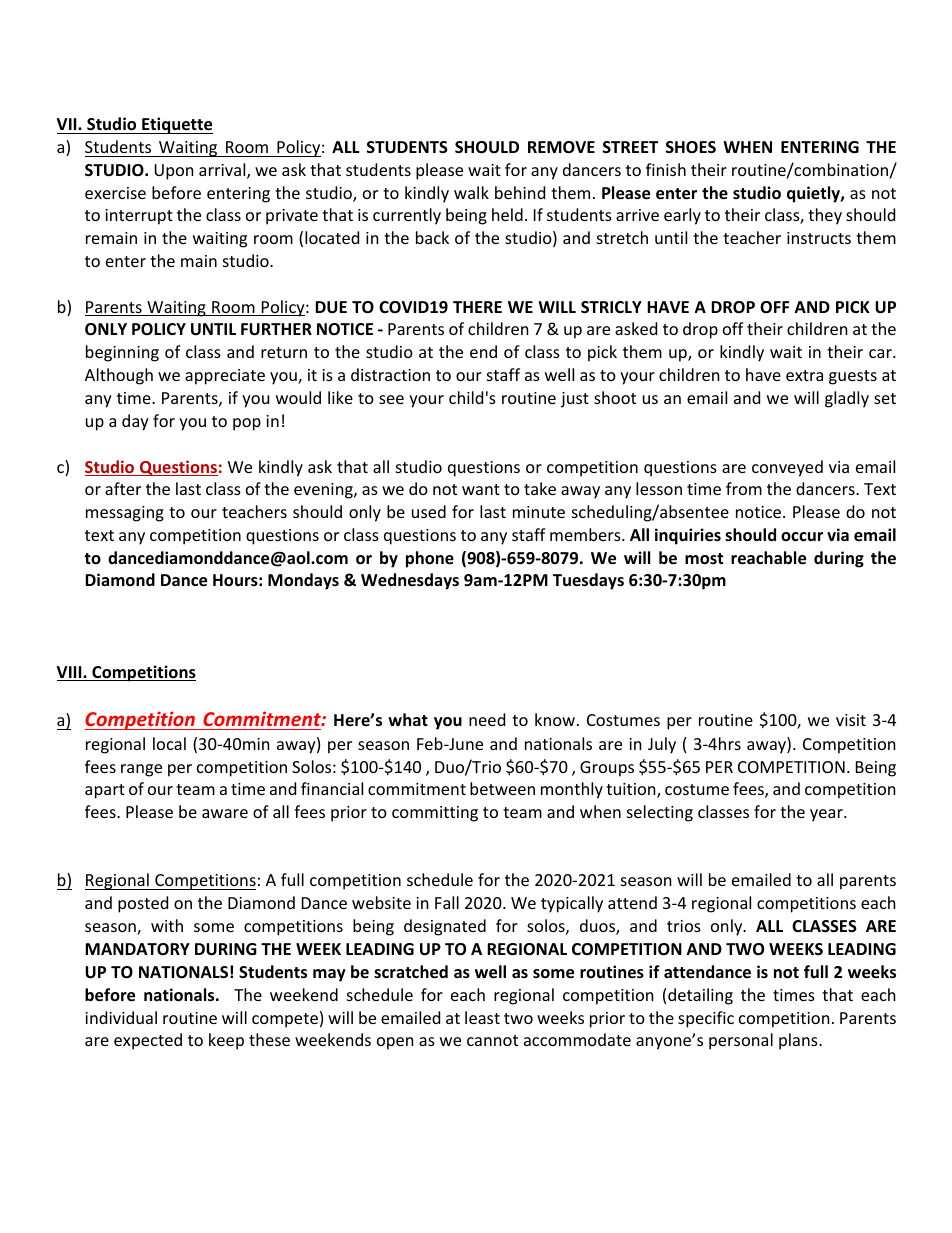 This page has width=952, height=1233. Describe the element at coordinates (169, 743) in the page. I see `local` at that location.
